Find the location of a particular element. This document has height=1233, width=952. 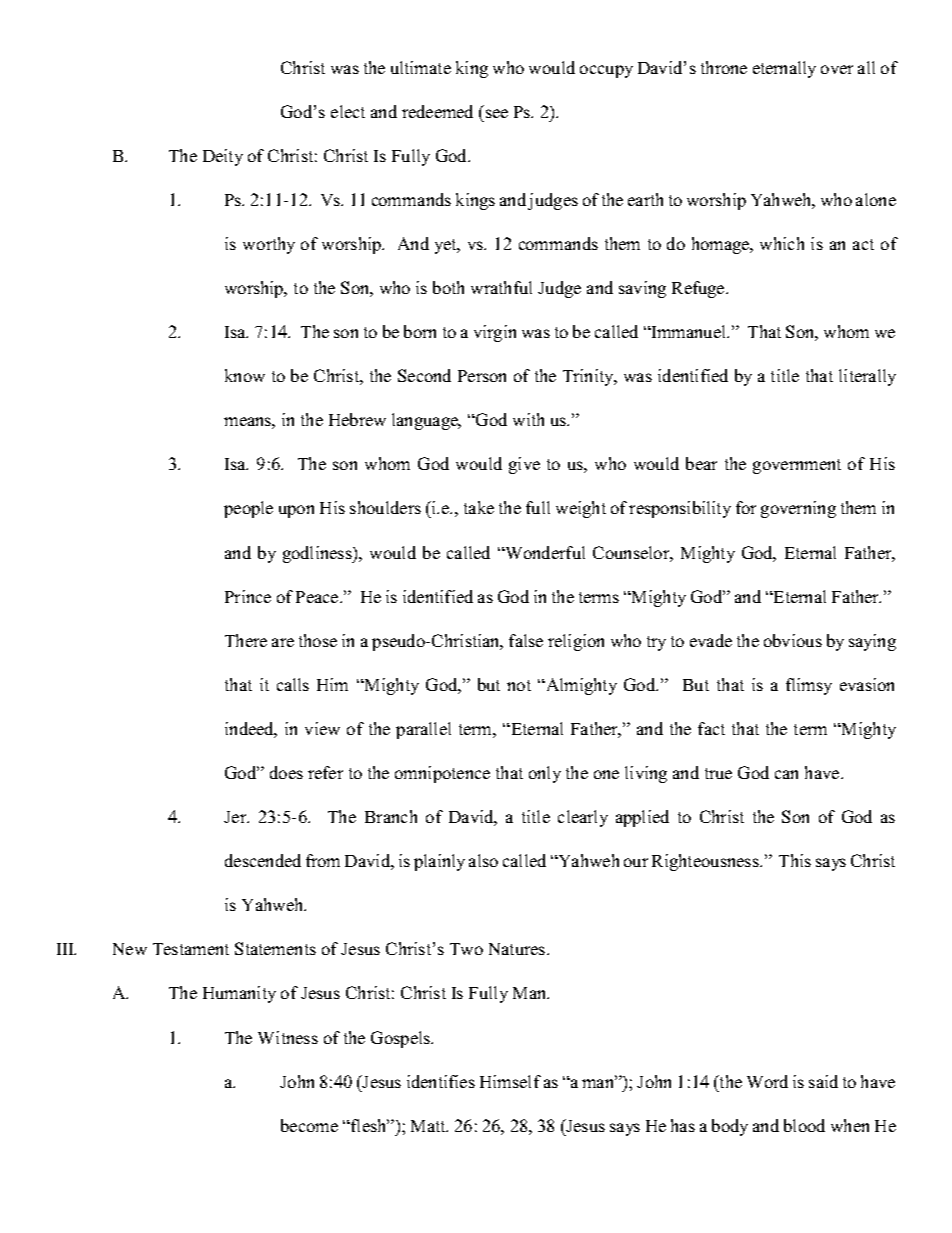

flimsy is located at coordinates (809, 686).
